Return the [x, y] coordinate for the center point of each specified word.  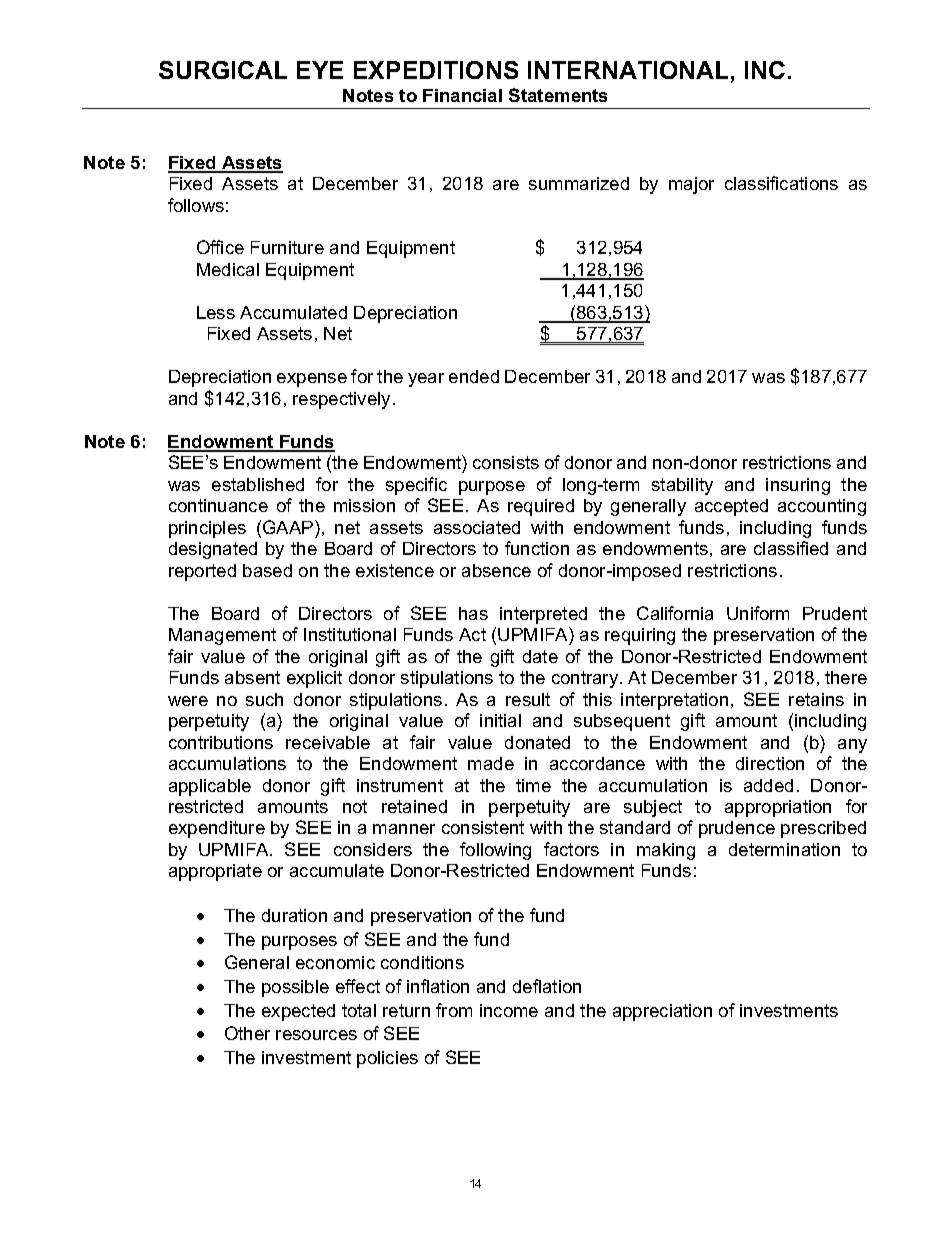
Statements [558, 95]
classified [791, 548]
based [267, 570]
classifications [781, 183]
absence [496, 570]
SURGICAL [223, 70]
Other [247, 1033]
